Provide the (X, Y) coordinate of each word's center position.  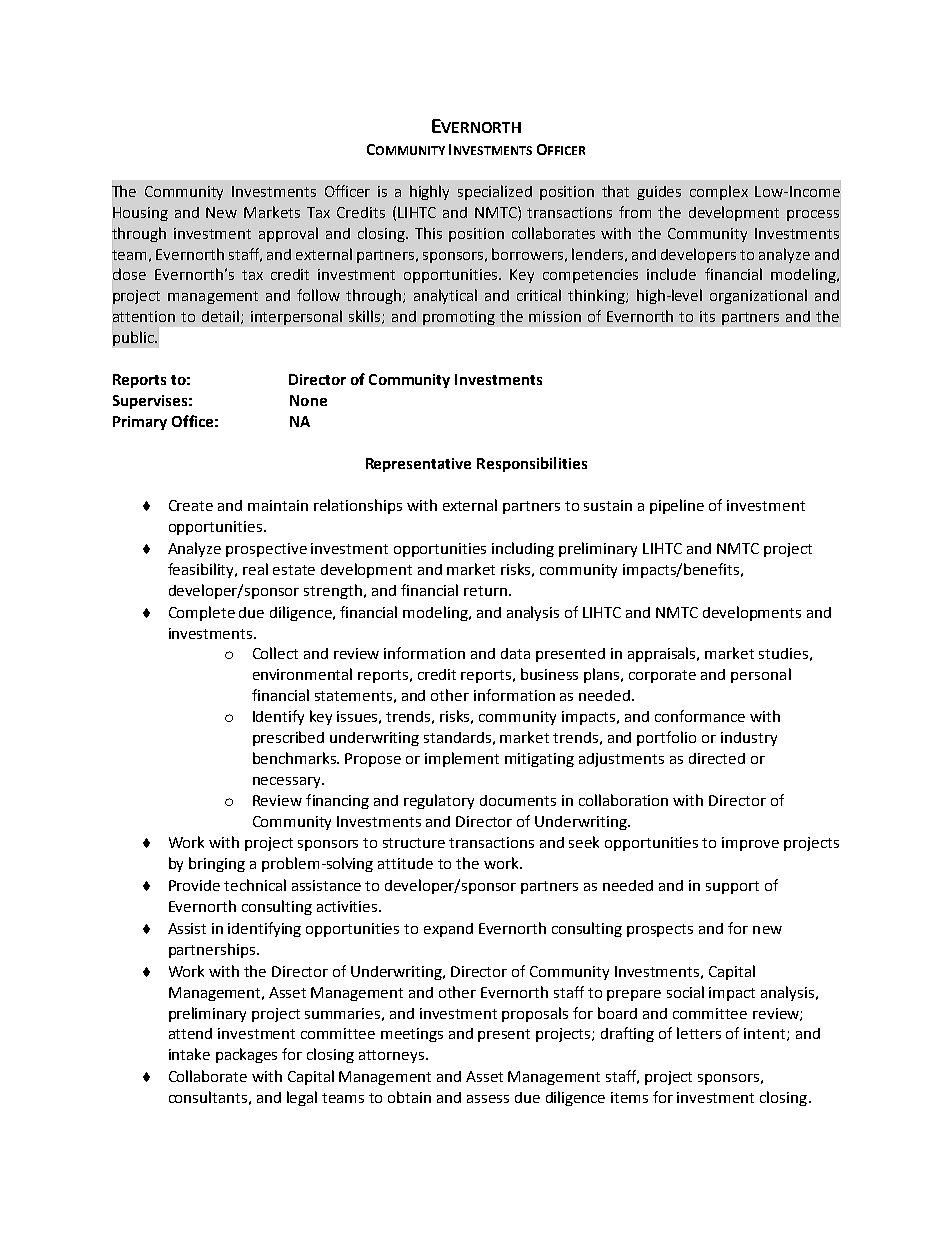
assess (488, 1099)
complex (719, 192)
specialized (495, 192)
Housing (140, 214)
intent (766, 1034)
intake (189, 1054)
